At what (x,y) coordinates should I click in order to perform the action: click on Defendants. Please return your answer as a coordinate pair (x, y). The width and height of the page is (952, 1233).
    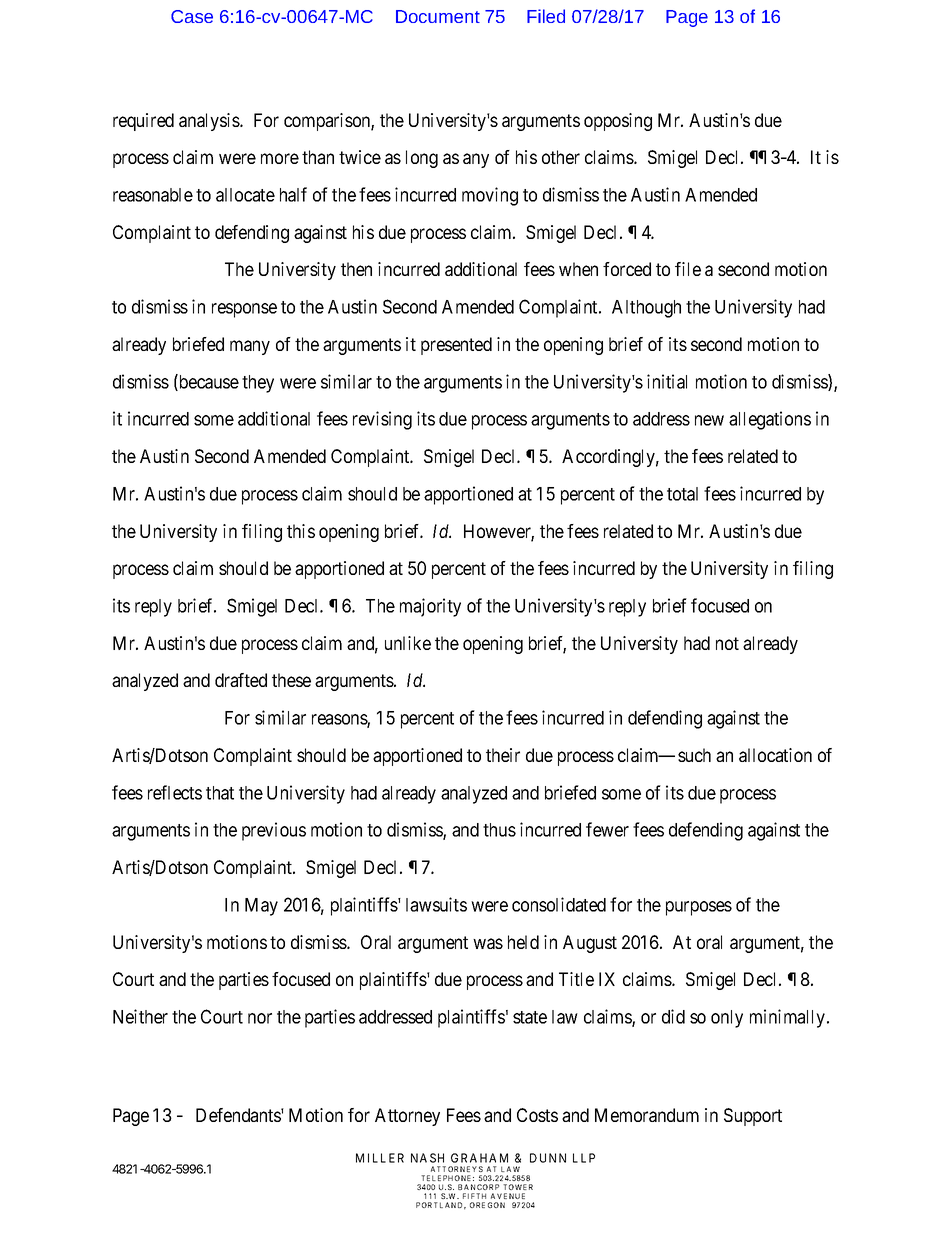
    Looking at the image, I should click on (239, 1115).
